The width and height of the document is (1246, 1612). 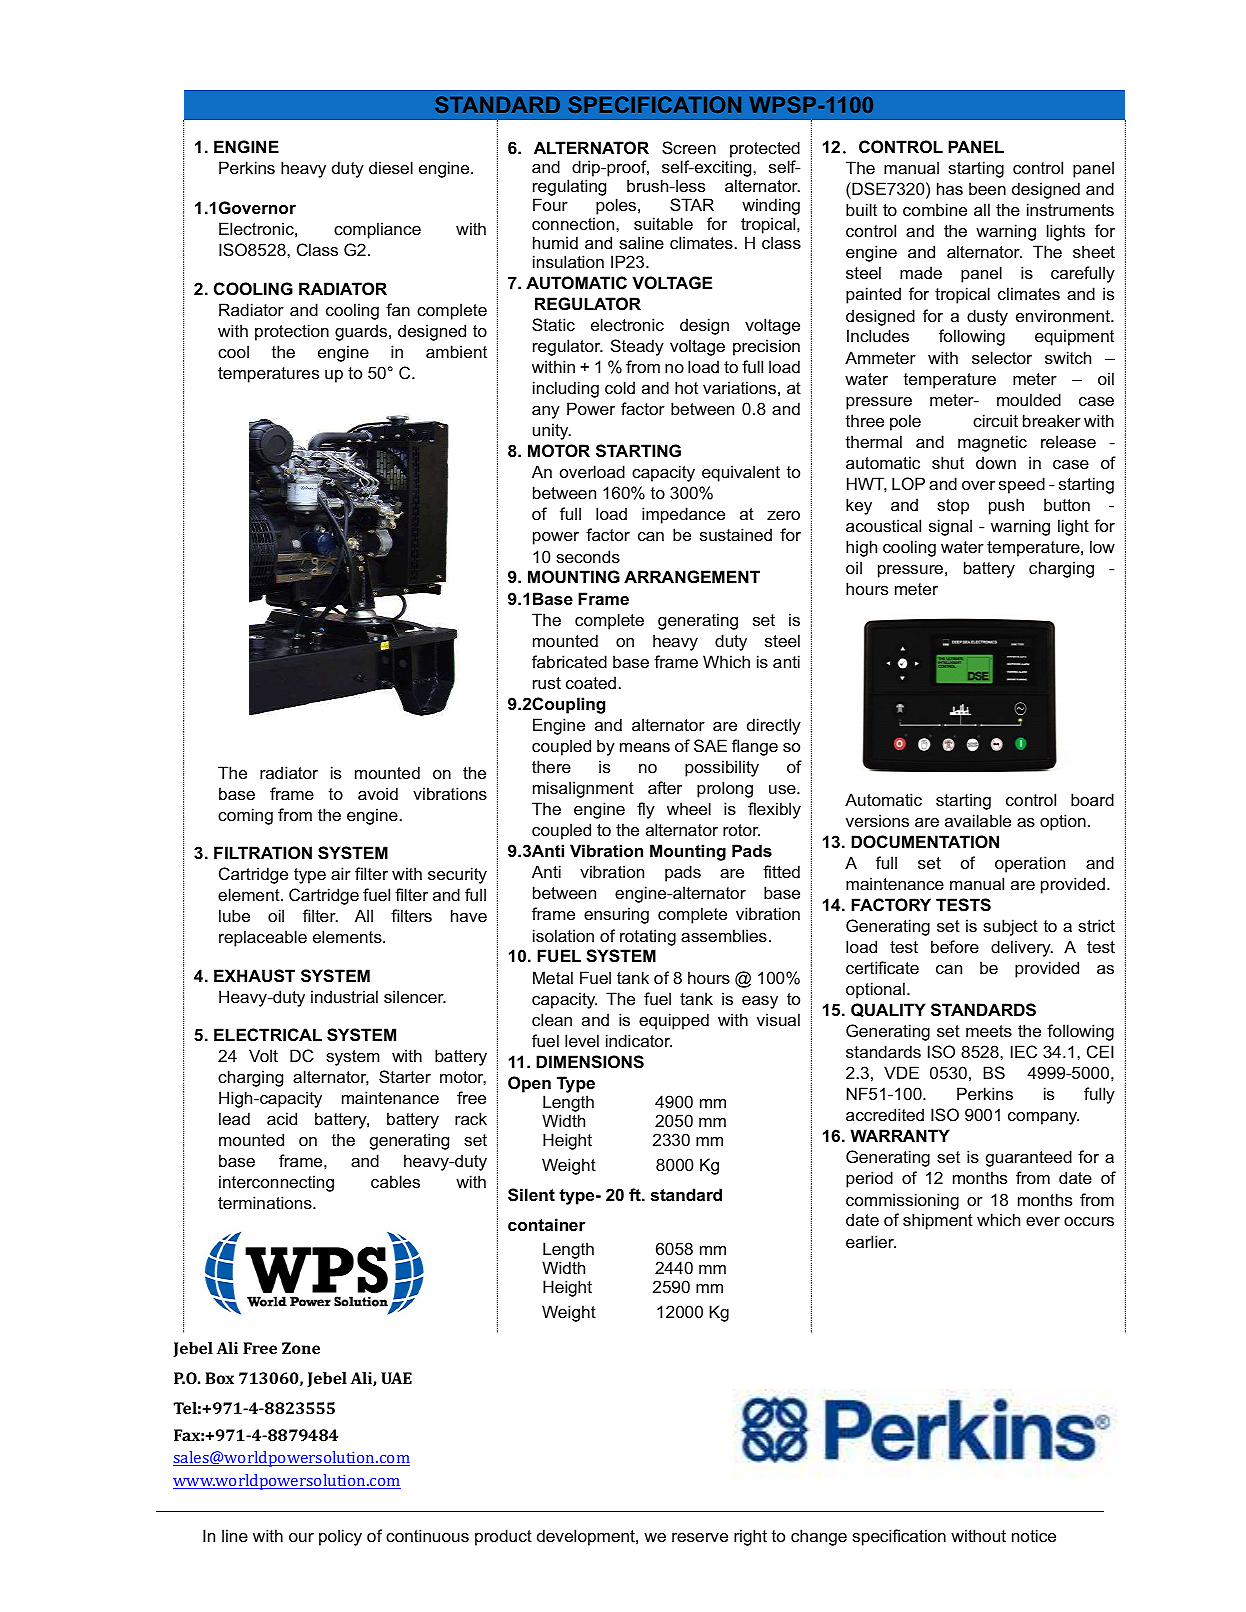 What do you see at coordinates (692, 576) in the document?
I see `ARRANGEMENT` at bounding box center [692, 576].
